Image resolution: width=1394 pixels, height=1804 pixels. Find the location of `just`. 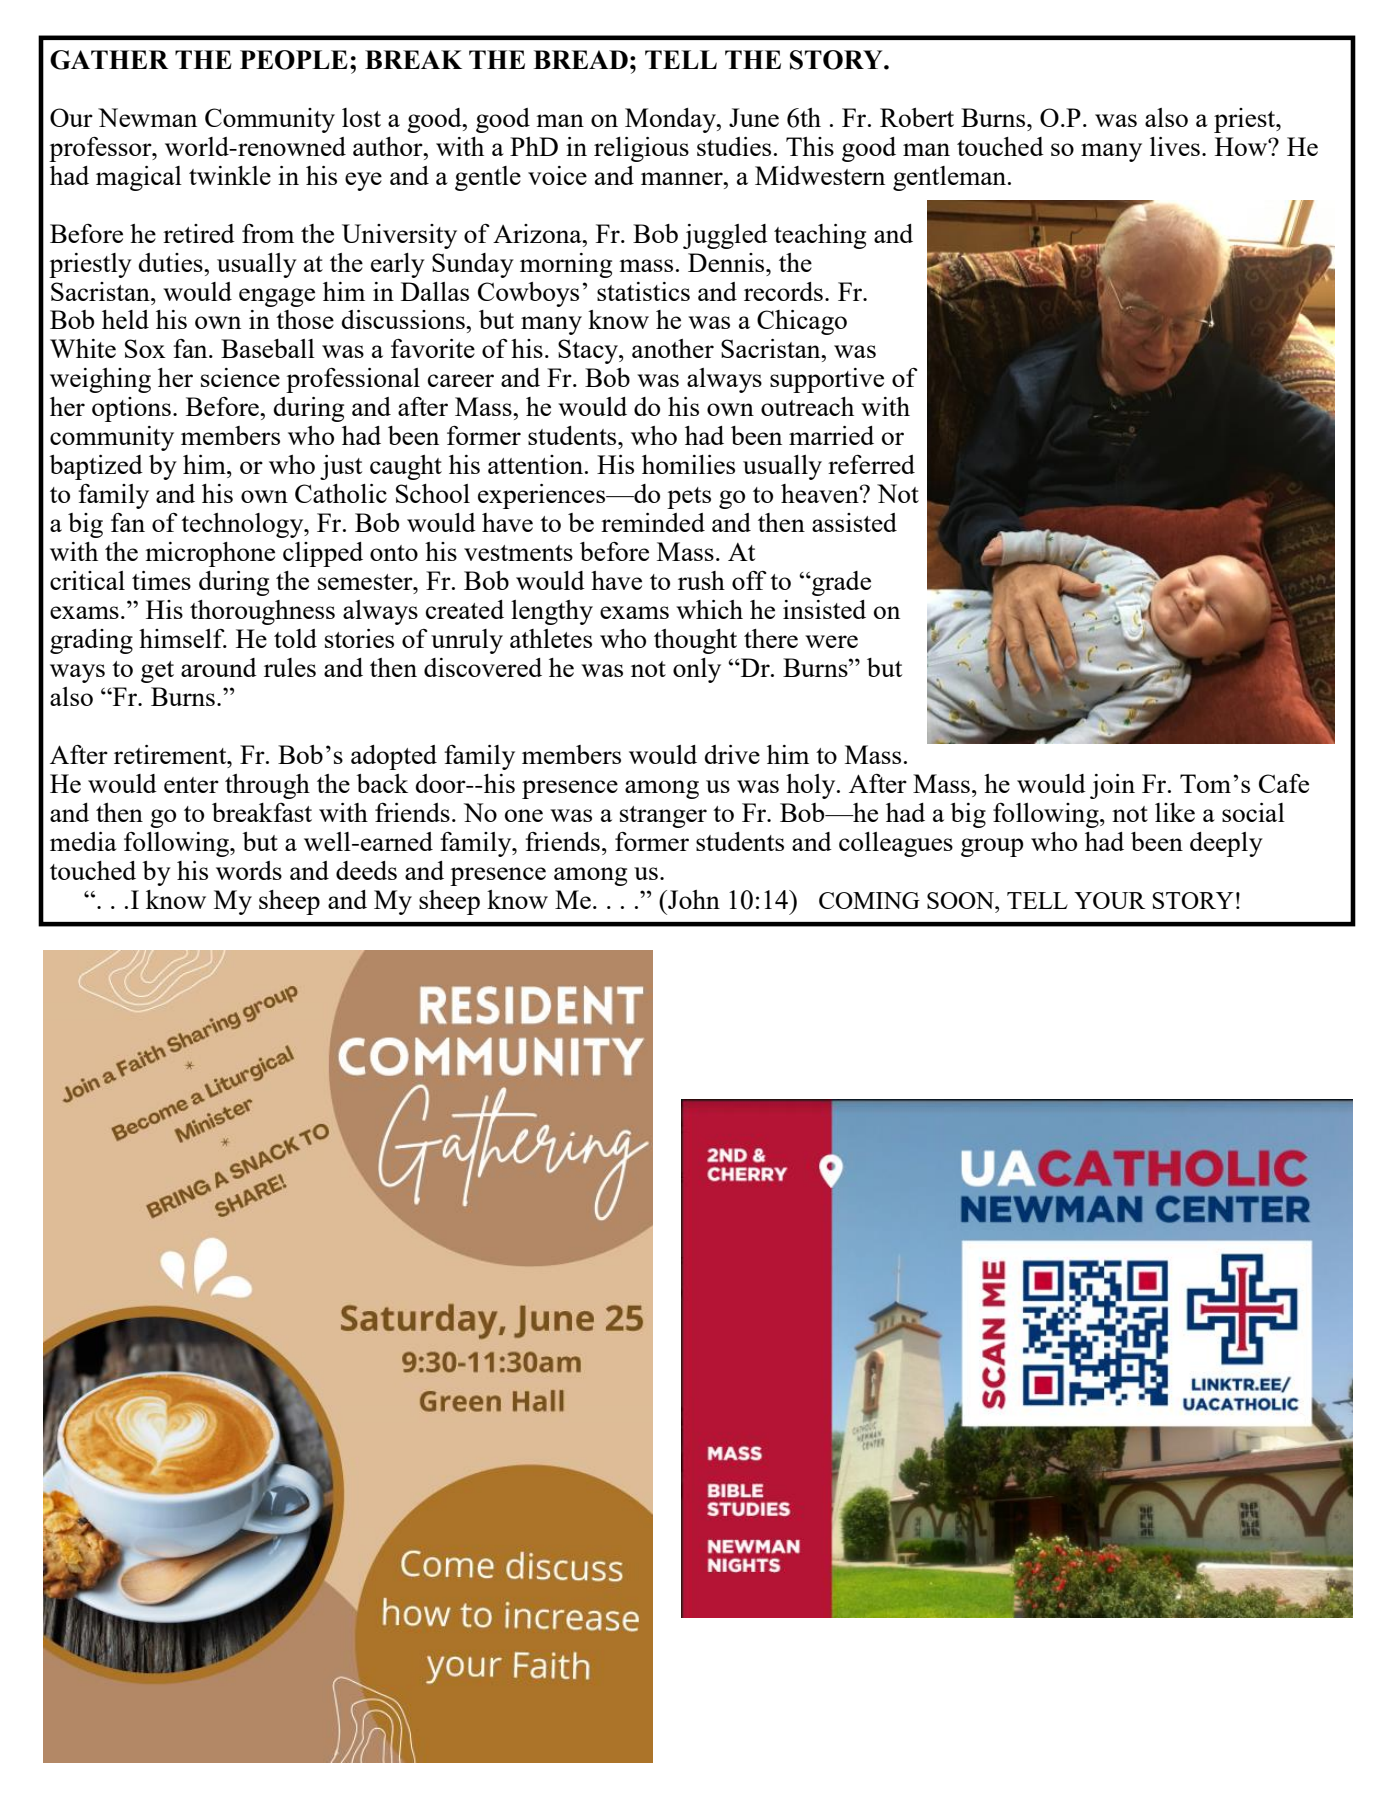

just is located at coordinates (341, 467).
